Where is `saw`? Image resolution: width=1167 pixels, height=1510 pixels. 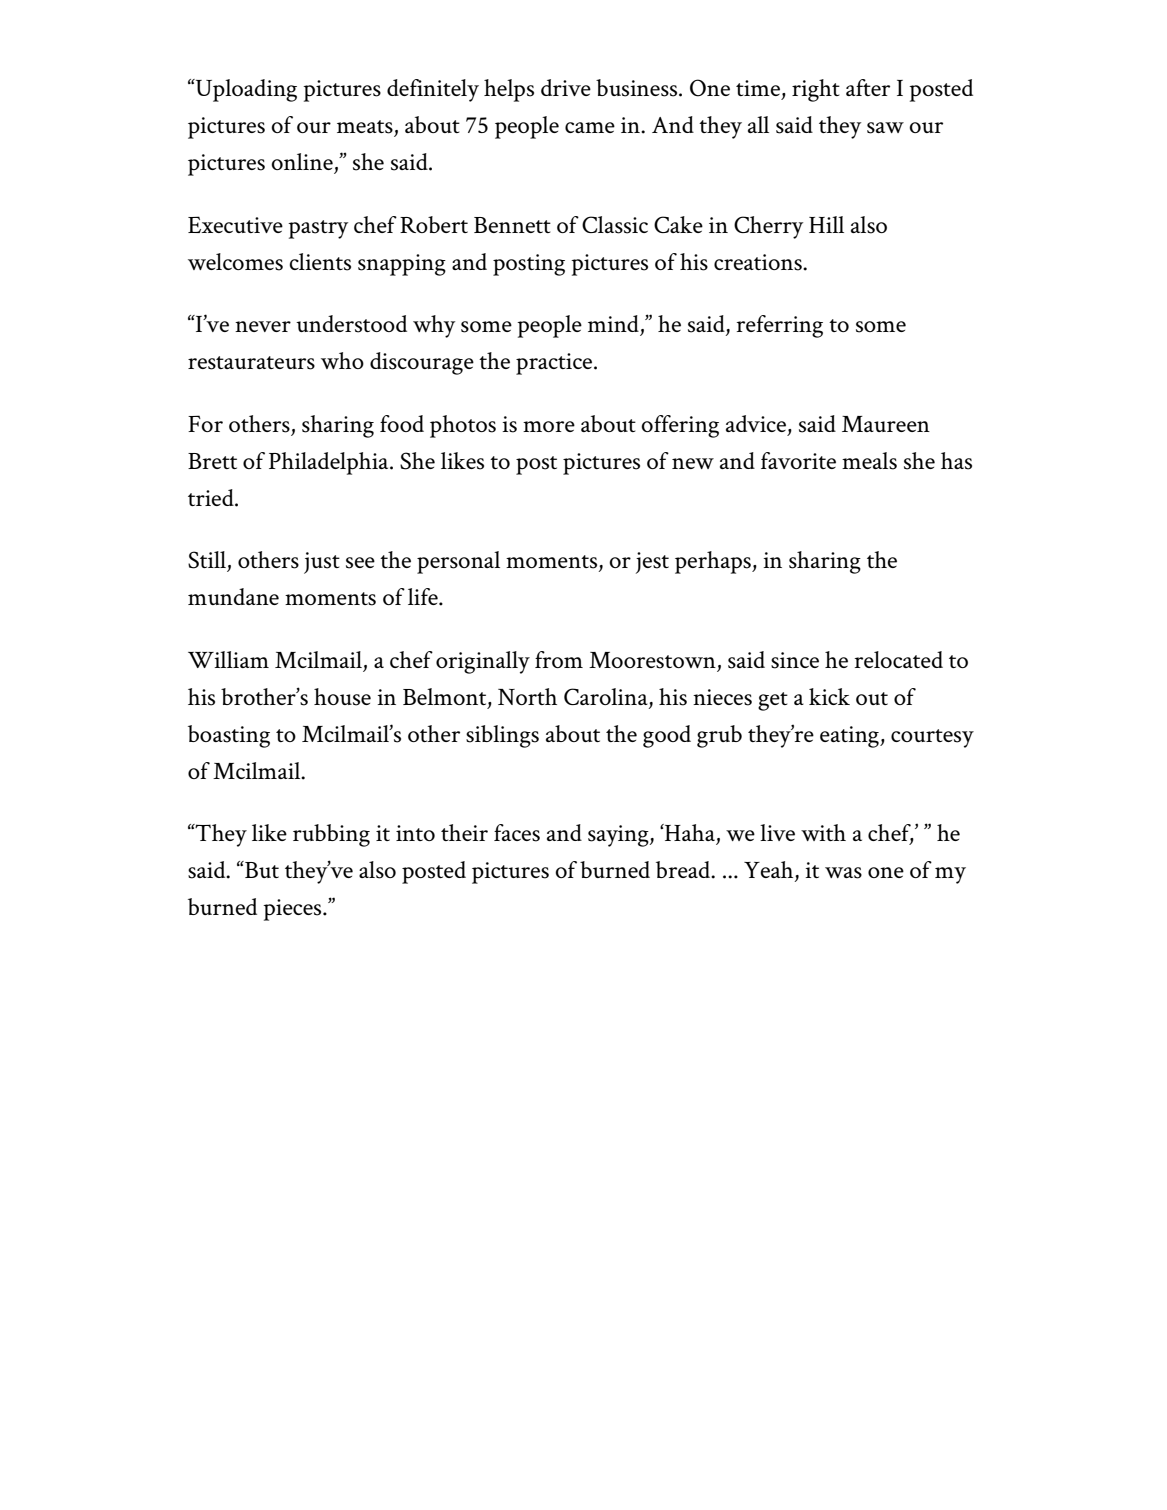
saw is located at coordinates (885, 128).
